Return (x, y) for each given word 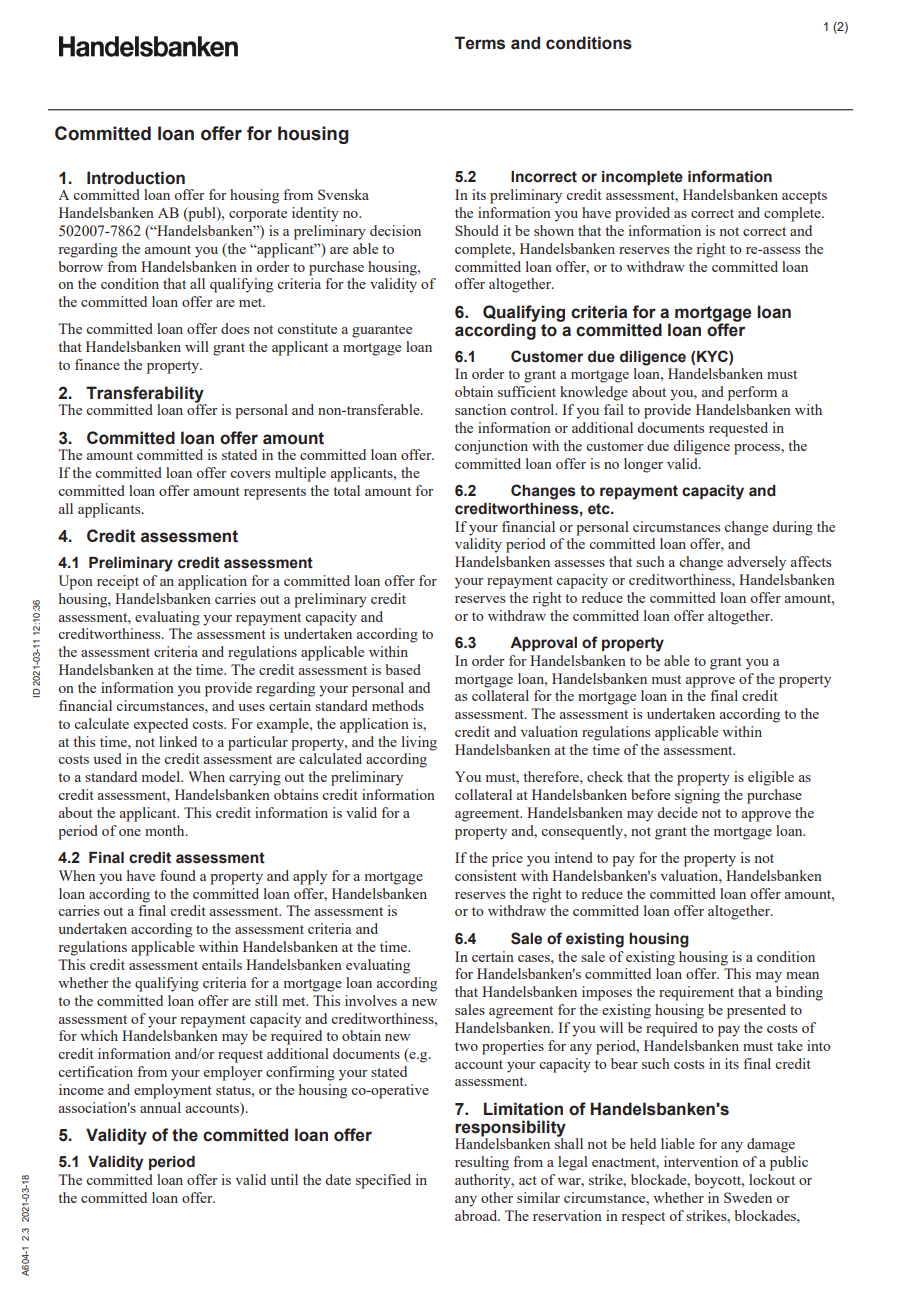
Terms (480, 43)
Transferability (146, 395)
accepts (804, 197)
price (507, 859)
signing (697, 796)
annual (160, 1107)
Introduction (136, 178)
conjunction (491, 447)
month (166, 830)
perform (752, 393)
